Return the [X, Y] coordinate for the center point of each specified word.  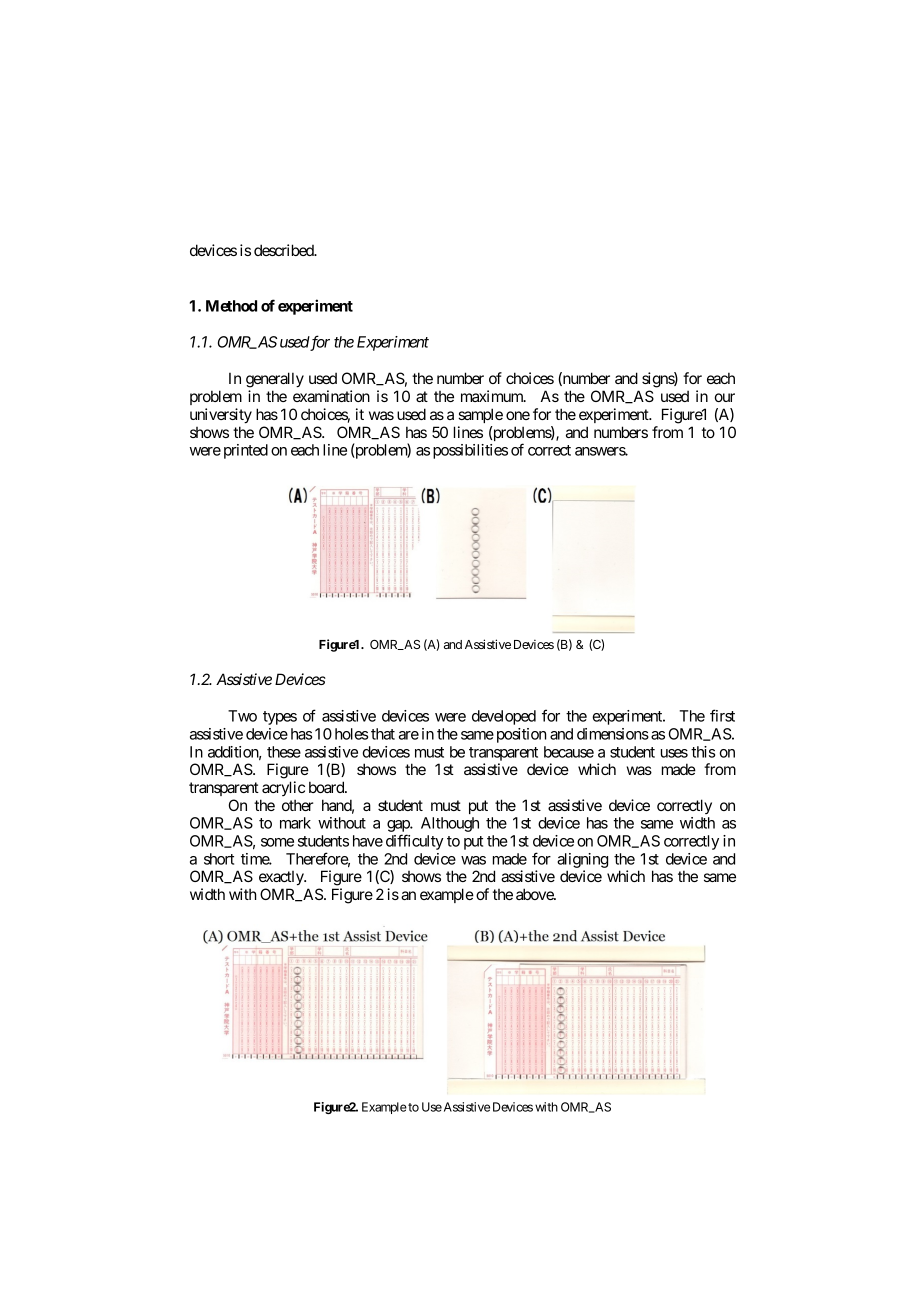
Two [242, 716]
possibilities [470, 451]
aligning [582, 862]
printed [246, 451]
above [535, 894]
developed [504, 717]
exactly [282, 878]
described [285, 250]
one [518, 415]
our [725, 397]
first [722, 715]
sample [480, 415]
